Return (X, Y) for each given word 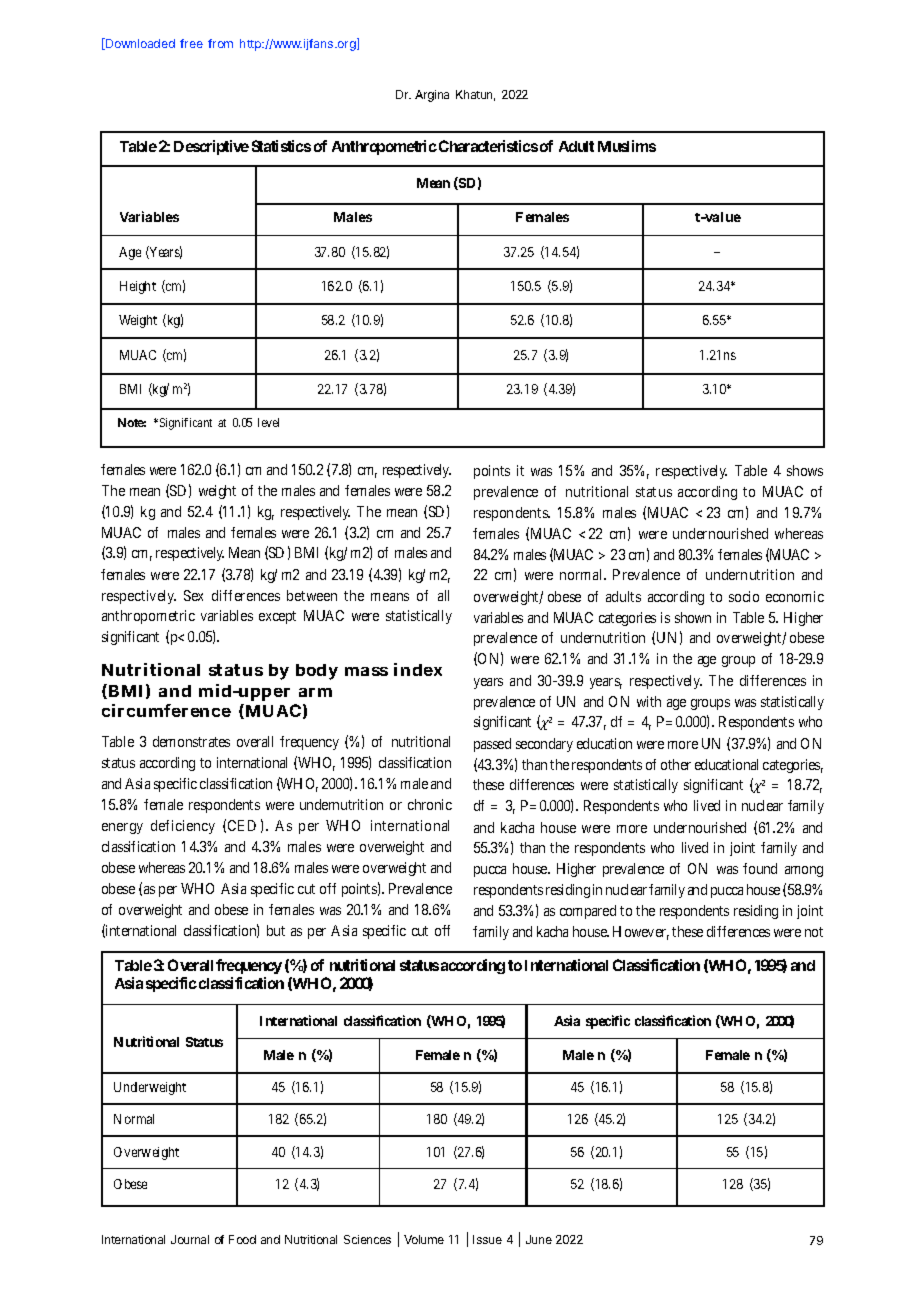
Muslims (627, 146)
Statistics (281, 146)
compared (588, 912)
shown (693, 617)
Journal (190, 1239)
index (418, 669)
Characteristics (488, 146)
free (191, 43)
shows (805, 470)
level (268, 422)
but (276, 930)
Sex (193, 595)
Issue (487, 1239)
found (760, 868)
